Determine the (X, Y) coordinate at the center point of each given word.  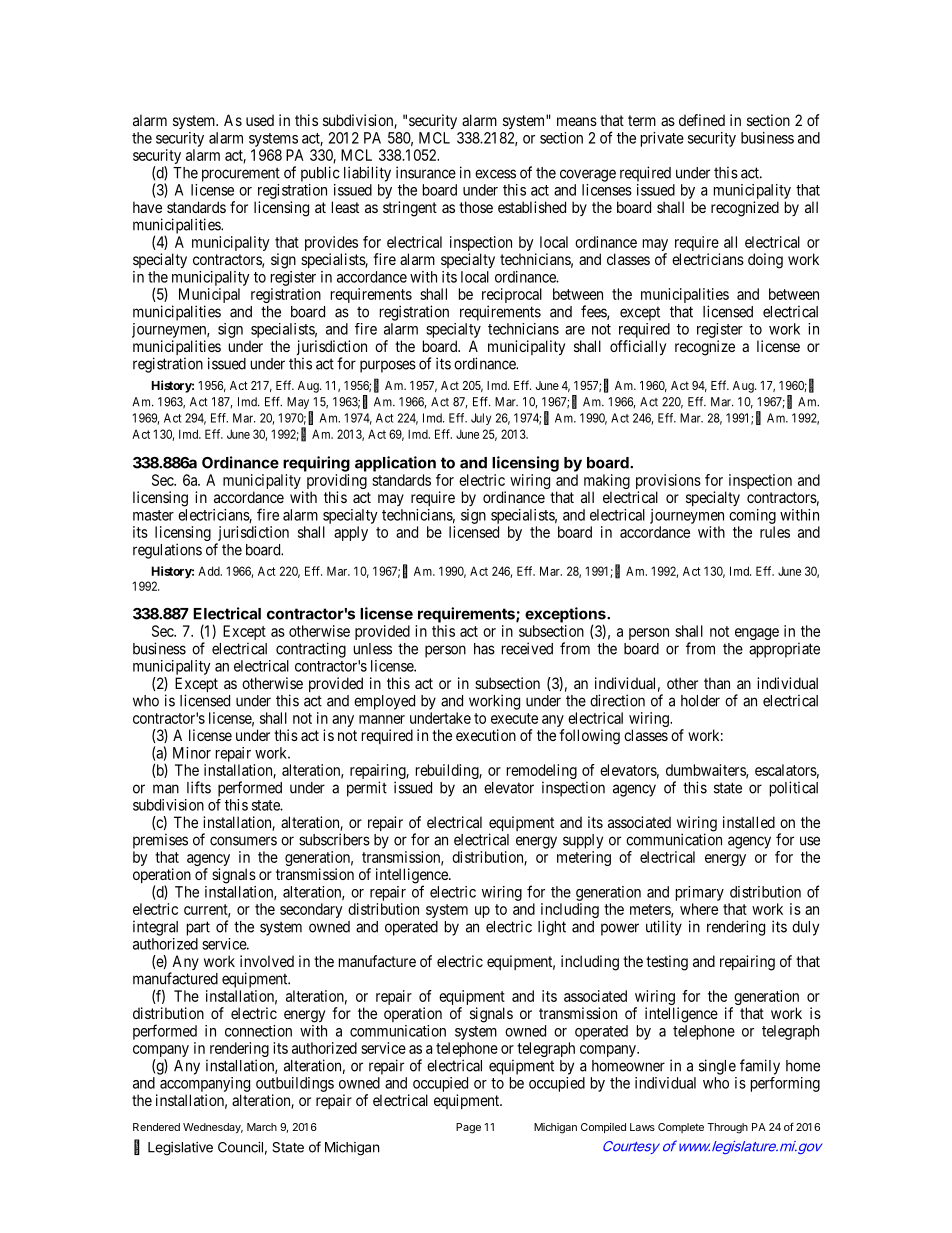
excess (495, 174)
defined (702, 120)
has (484, 649)
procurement (241, 174)
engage (757, 634)
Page (468, 1128)
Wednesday (213, 1128)
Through (727, 1128)
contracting (311, 650)
